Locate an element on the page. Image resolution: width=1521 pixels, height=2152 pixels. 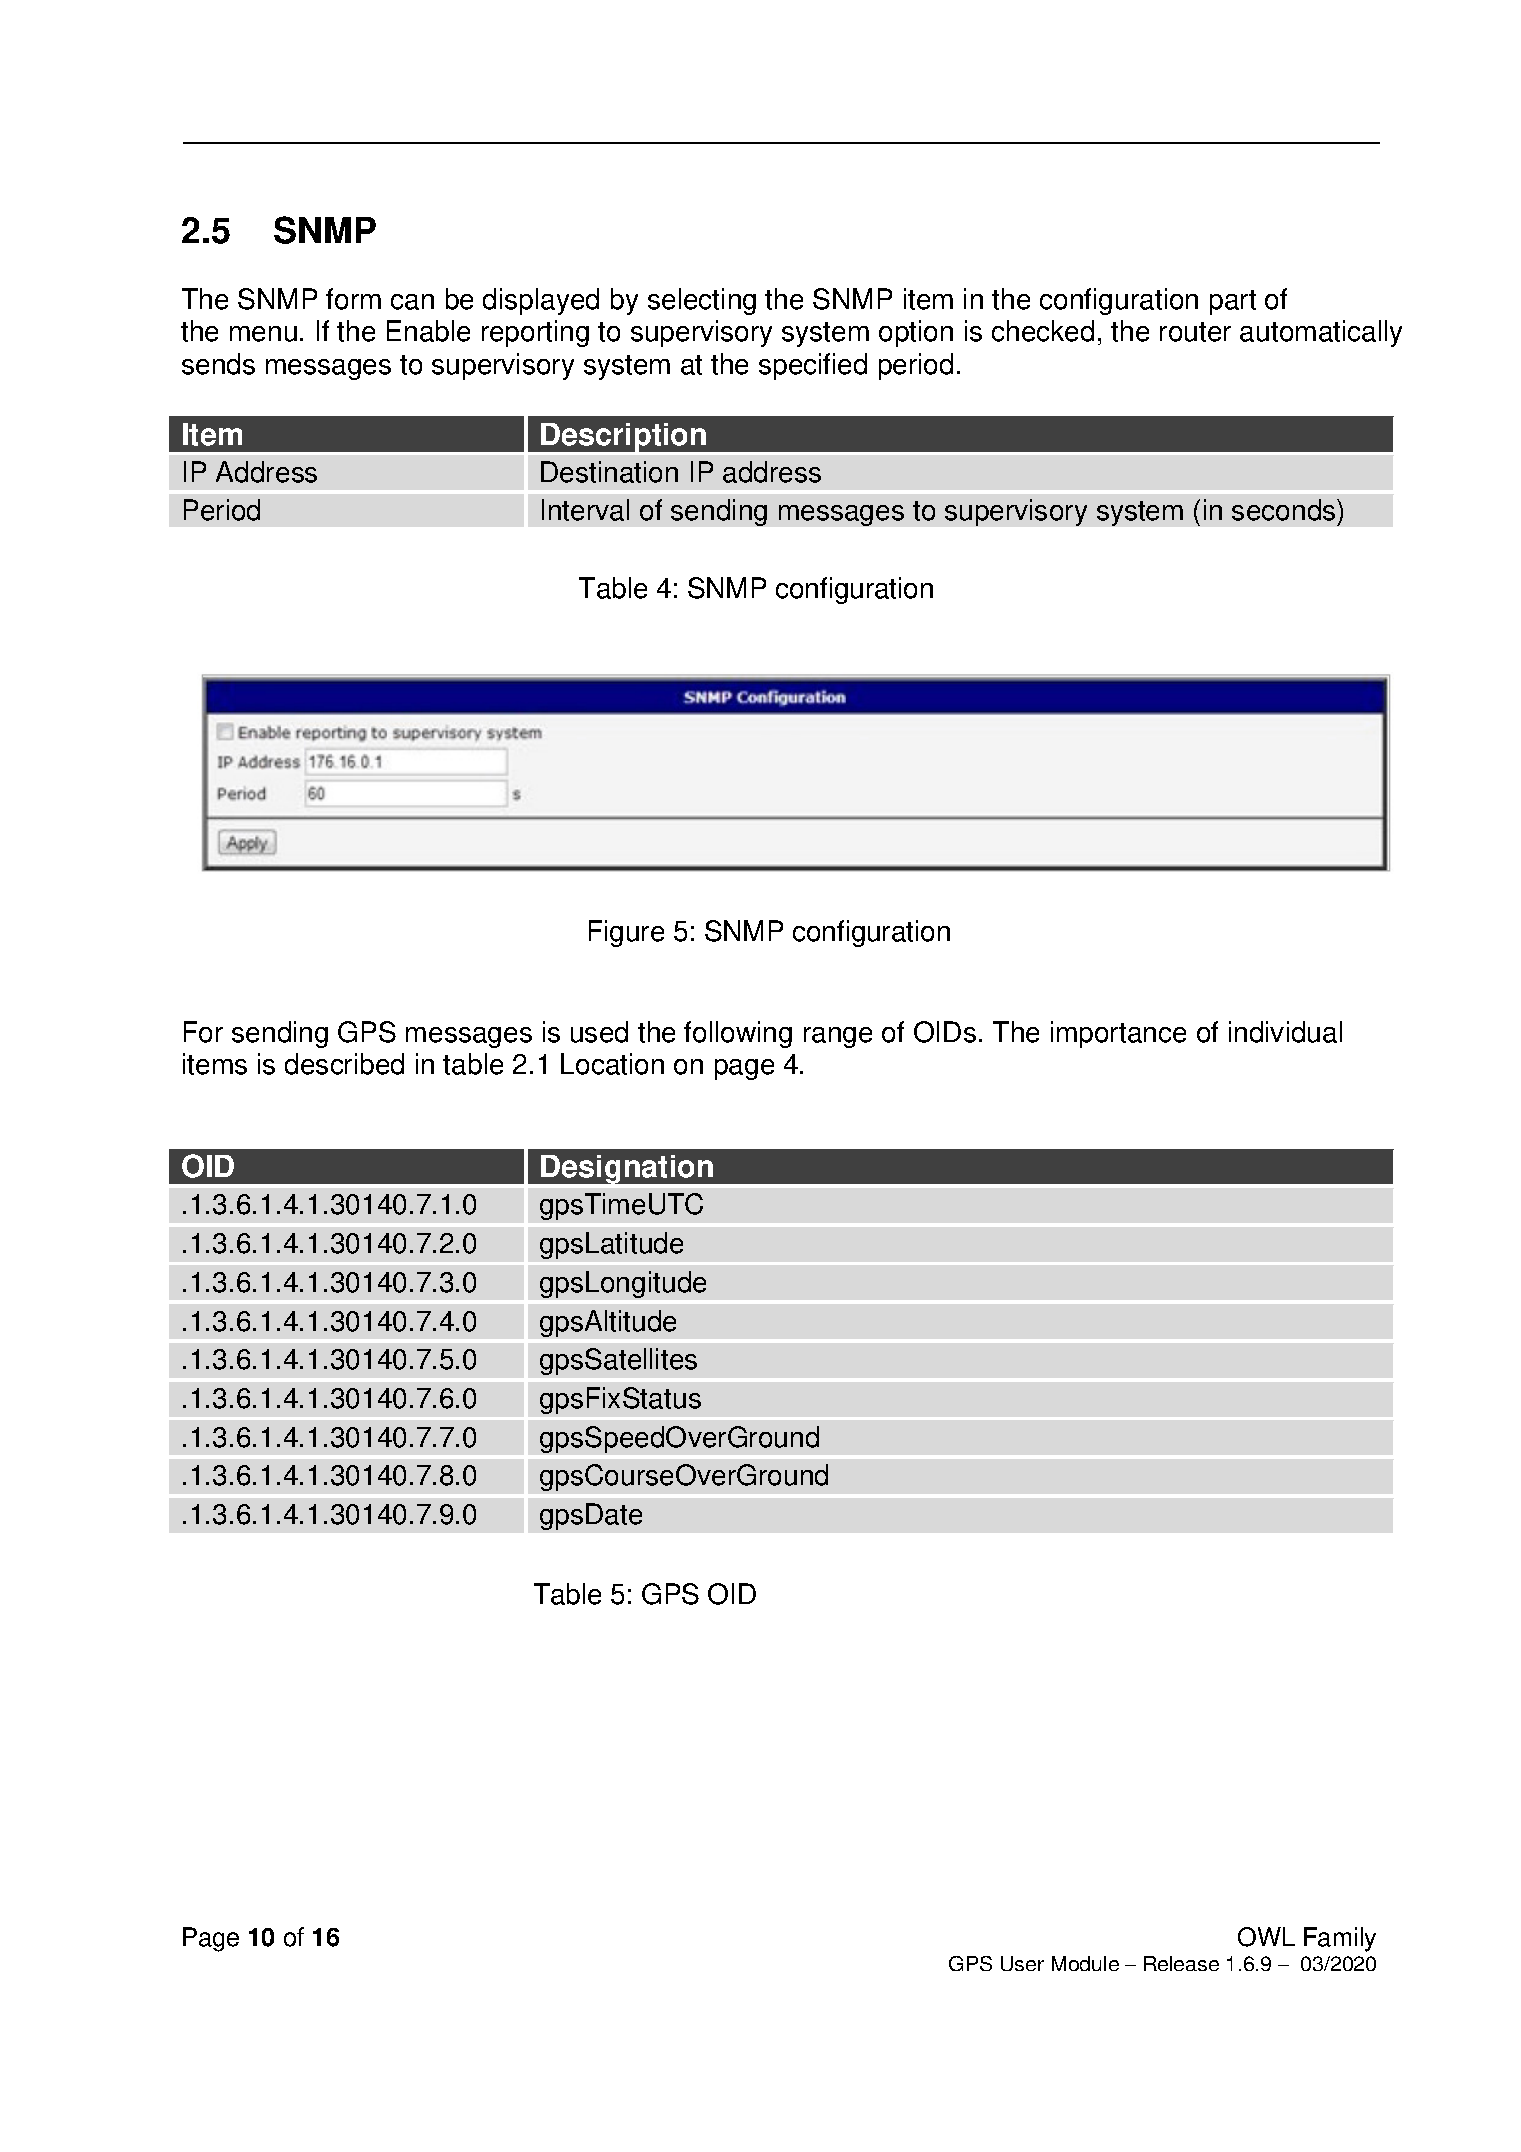
form is located at coordinates (353, 299).
